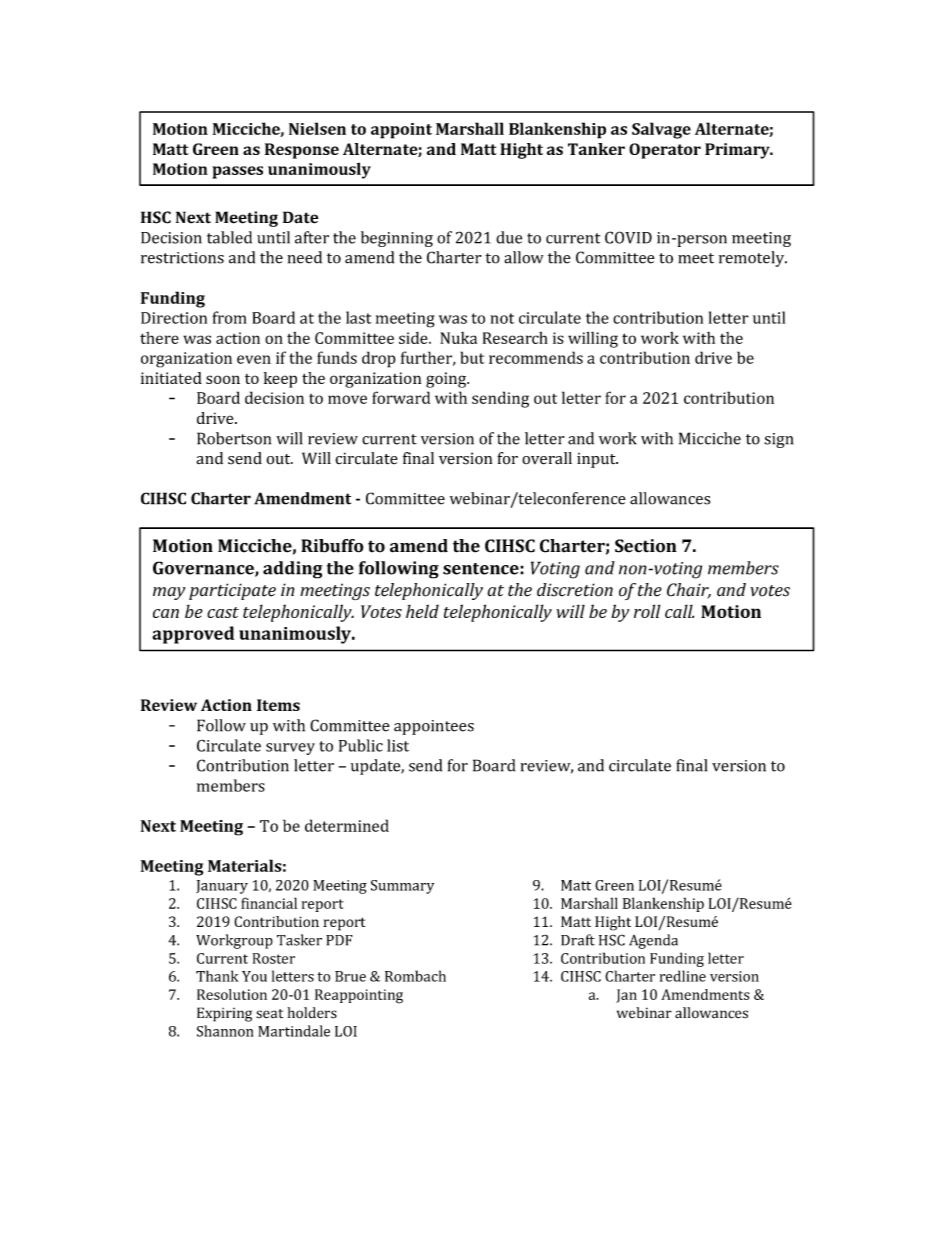 Image resolution: width=952 pixels, height=1233 pixels. What do you see at coordinates (578, 940) in the screenshot?
I see `Draft` at bounding box center [578, 940].
